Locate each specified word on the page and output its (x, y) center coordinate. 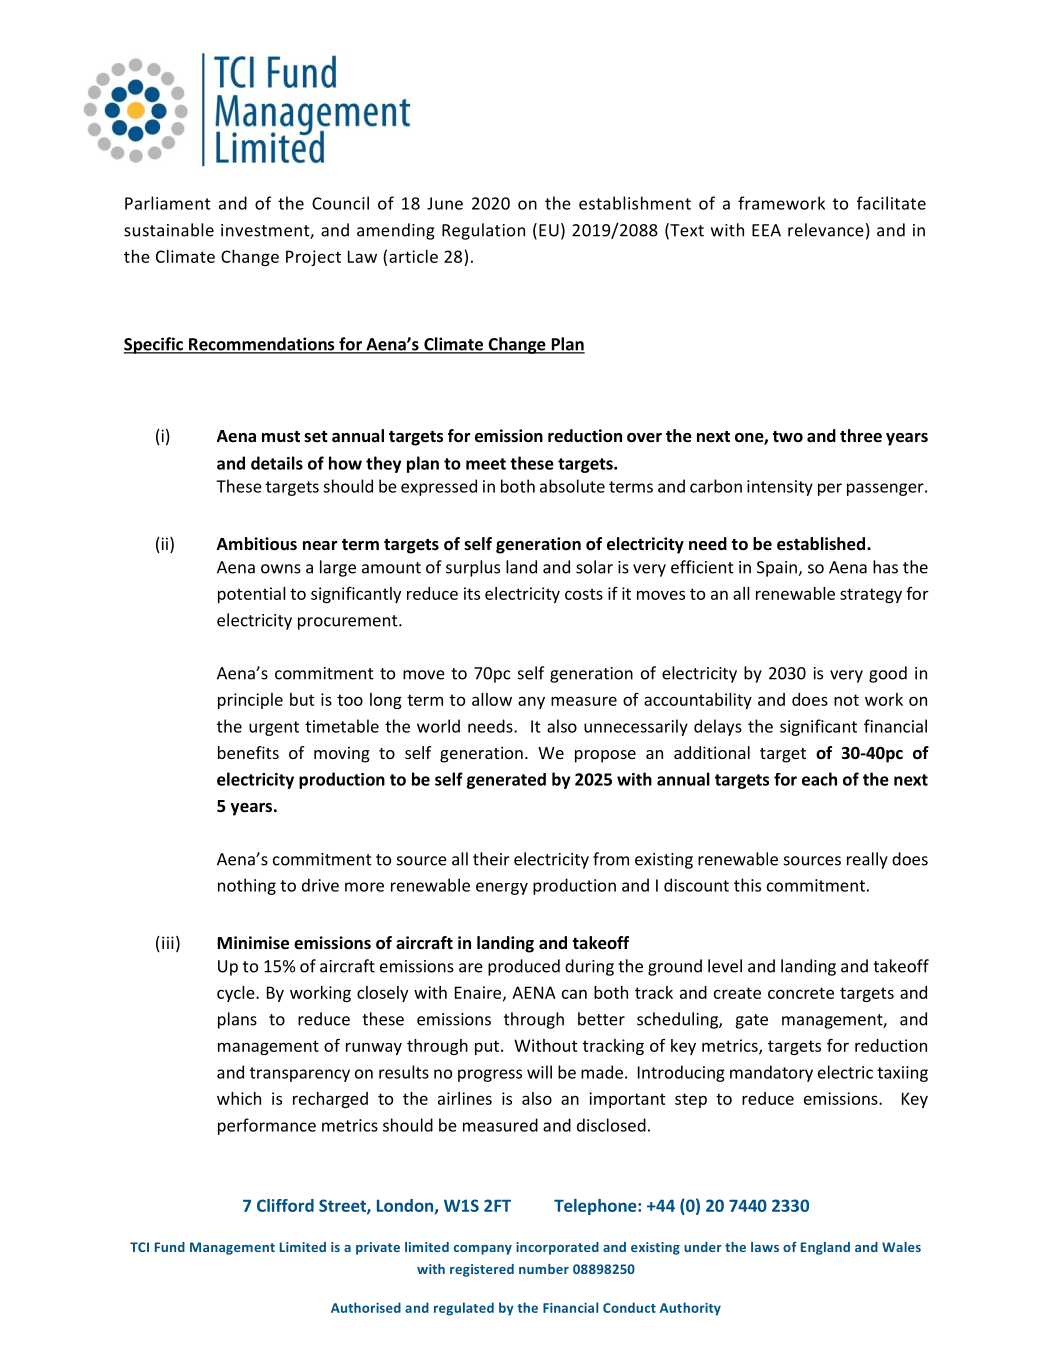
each (819, 779)
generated (506, 781)
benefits (248, 752)
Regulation (483, 231)
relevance (826, 230)
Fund (170, 1247)
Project (313, 258)
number (544, 1269)
